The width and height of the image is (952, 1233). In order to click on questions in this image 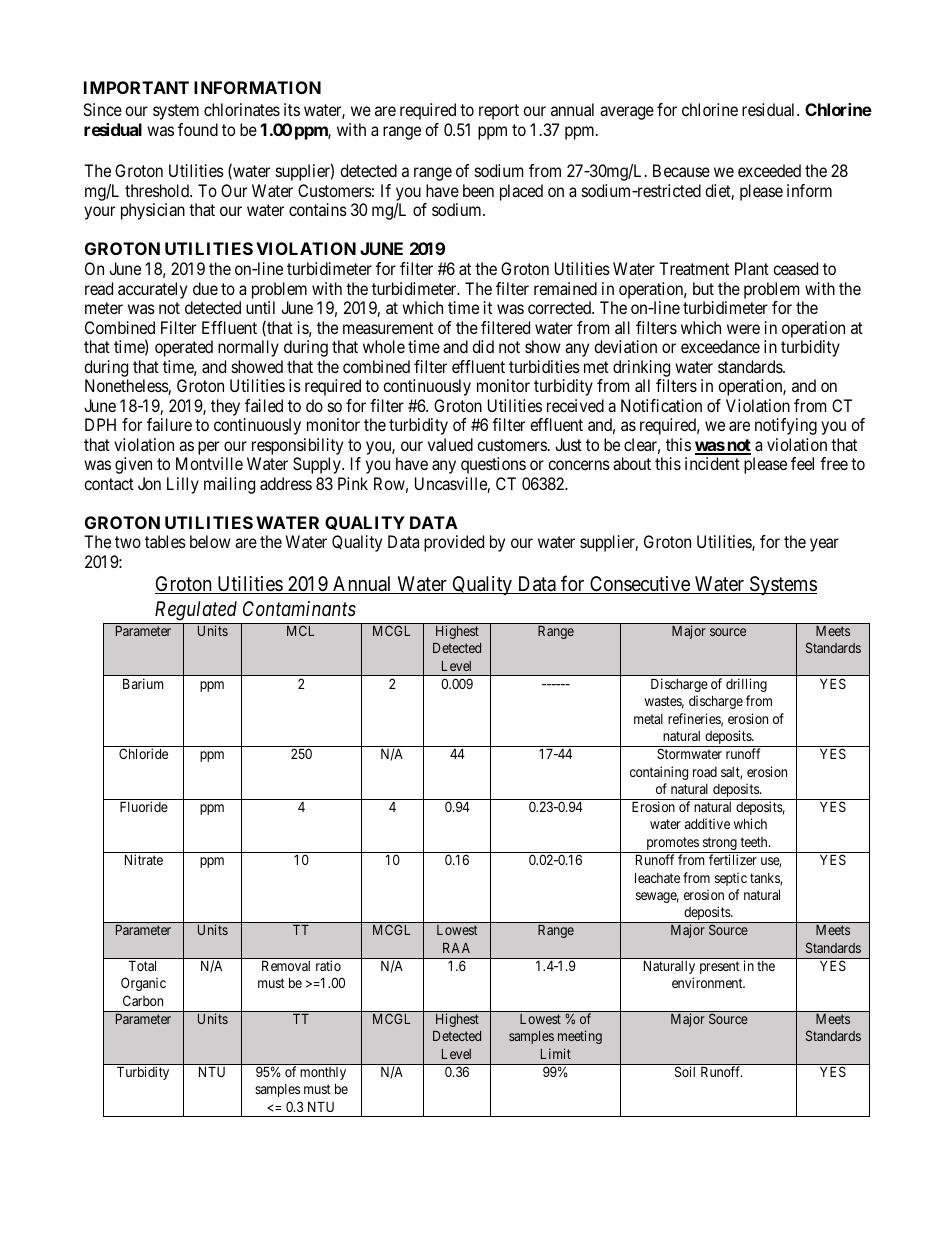, I will do `click(493, 465)`.
